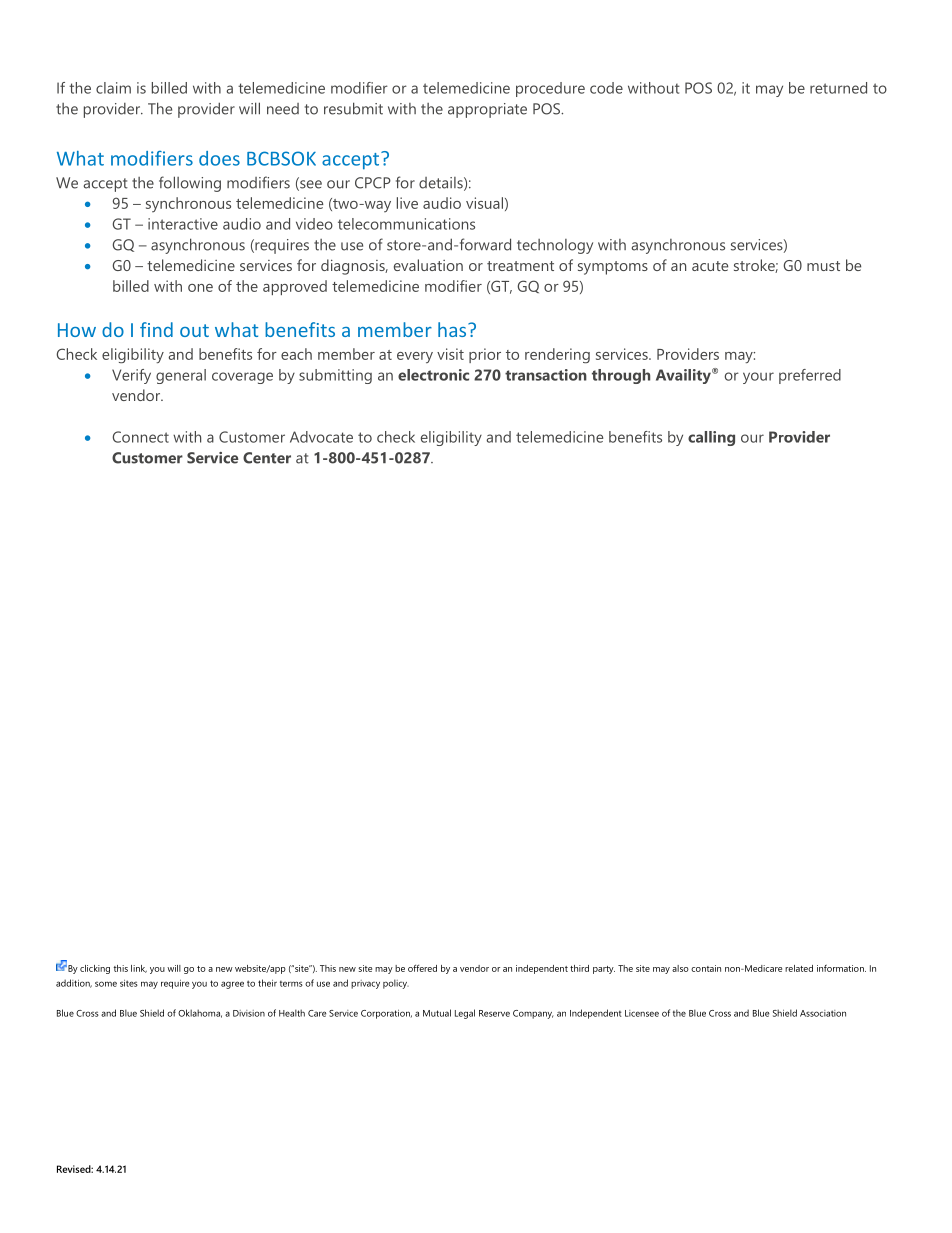 Image resolution: width=952 pixels, height=1233 pixels. I want to click on Advocate, so click(321, 437).
